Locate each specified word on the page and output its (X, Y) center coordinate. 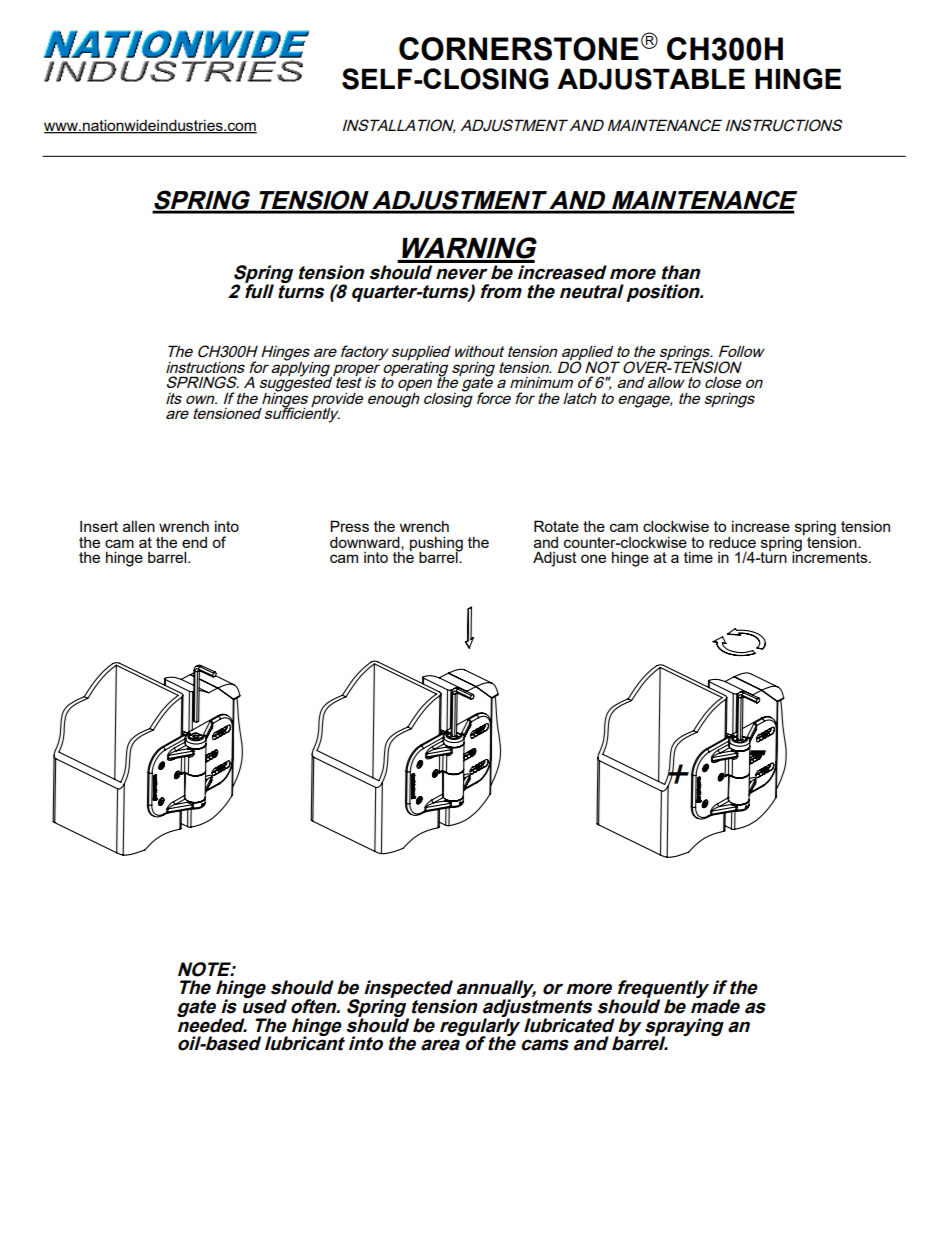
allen (139, 526)
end (194, 542)
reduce (732, 542)
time (698, 557)
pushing (436, 544)
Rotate (556, 526)
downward (366, 543)
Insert (99, 526)
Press (349, 526)
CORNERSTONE (519, 49)
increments (831, 556)
